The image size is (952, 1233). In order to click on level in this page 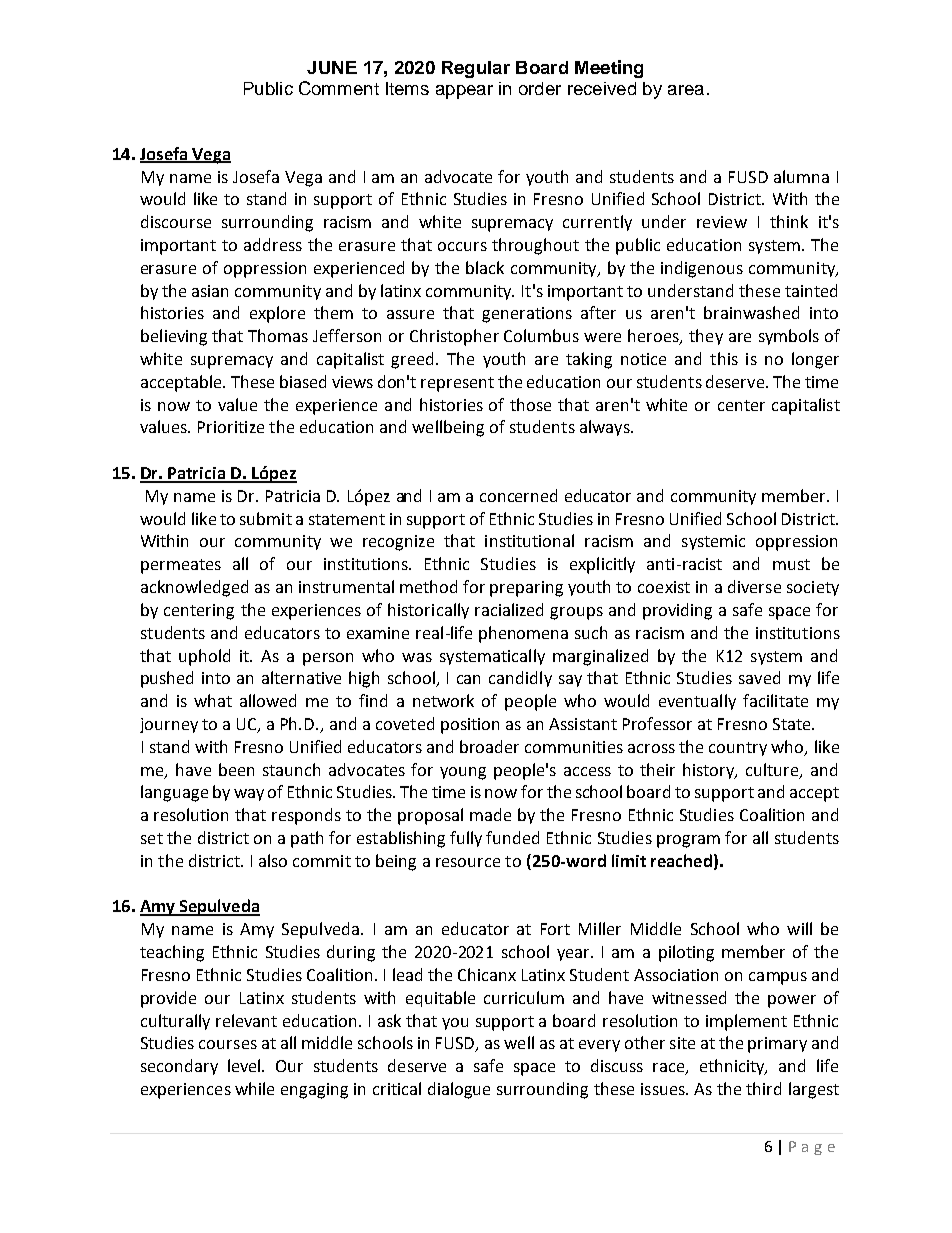, I will do `click(245, 1065)`.
